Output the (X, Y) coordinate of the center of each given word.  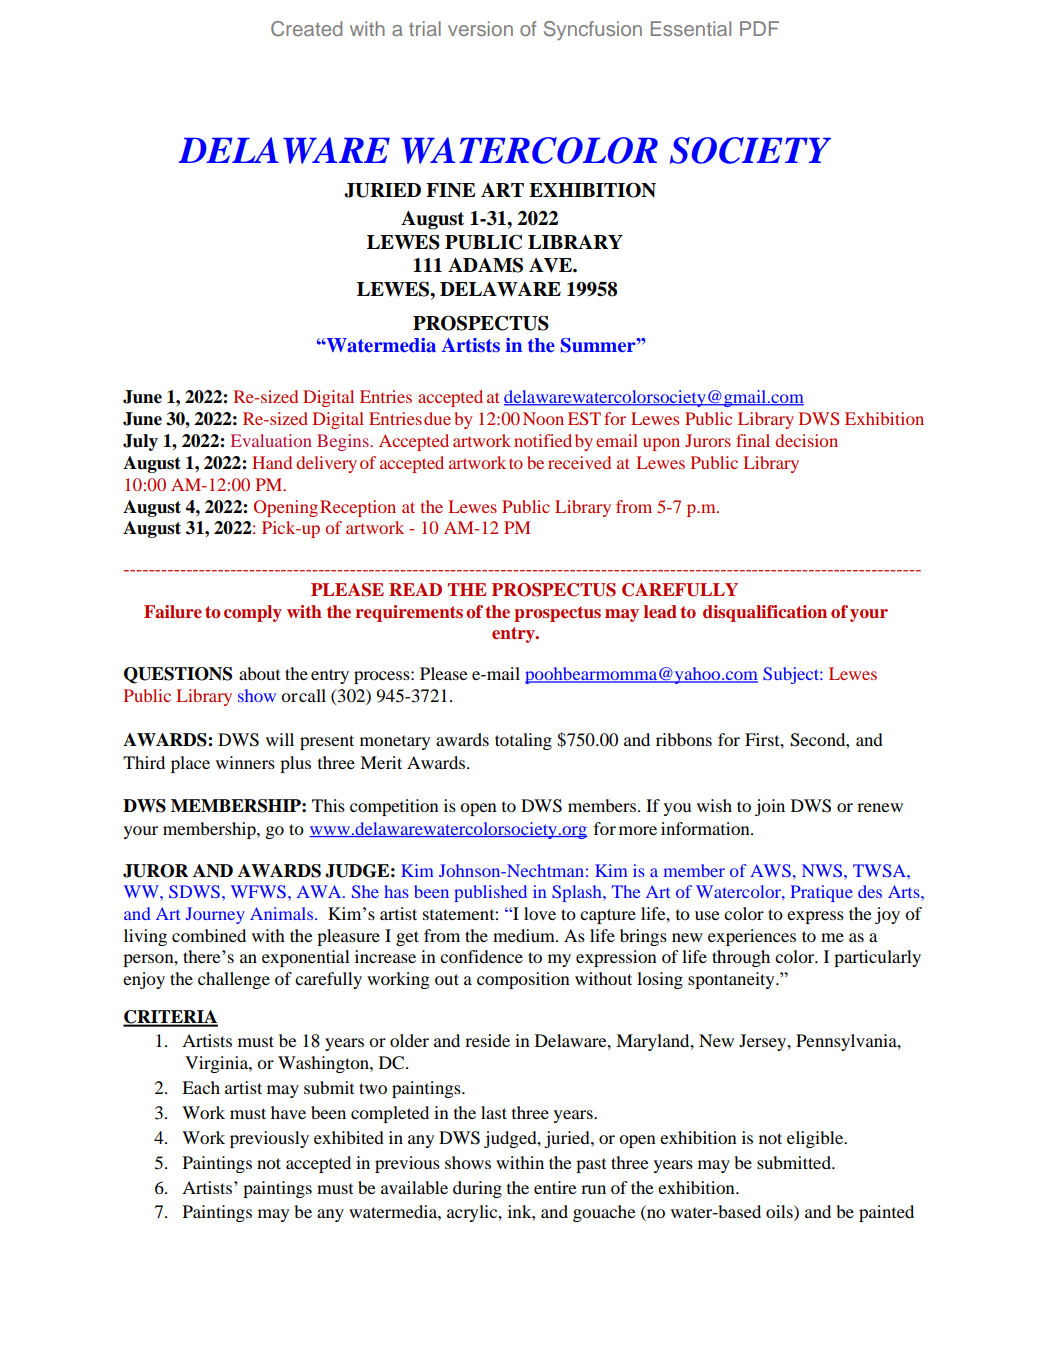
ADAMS (485, 265)
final (753, 440)
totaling (523, 741)
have (288, 1112)
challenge (234, 980)
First (763, 739)
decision (806, 440)
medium (525, 935)
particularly (877, 958)
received (579, 462)
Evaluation (271, 440)
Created (306, 29)
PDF (759, 28)
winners (245, 762)
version (480, 28)
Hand (272, 462)
